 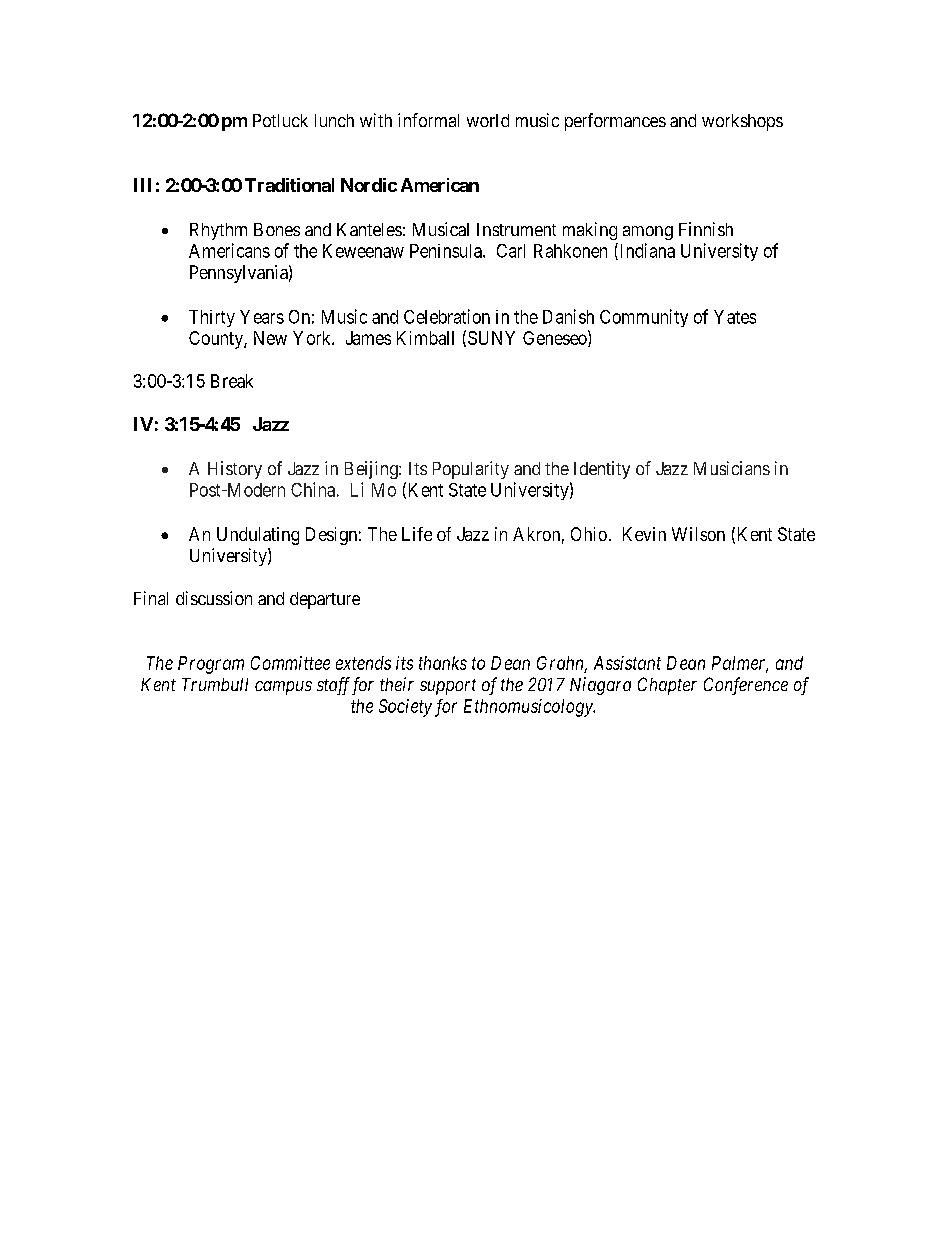 What do you see at coordinates (417, 534) in the document?
I see `Life` at bounding box center [417, 534].
